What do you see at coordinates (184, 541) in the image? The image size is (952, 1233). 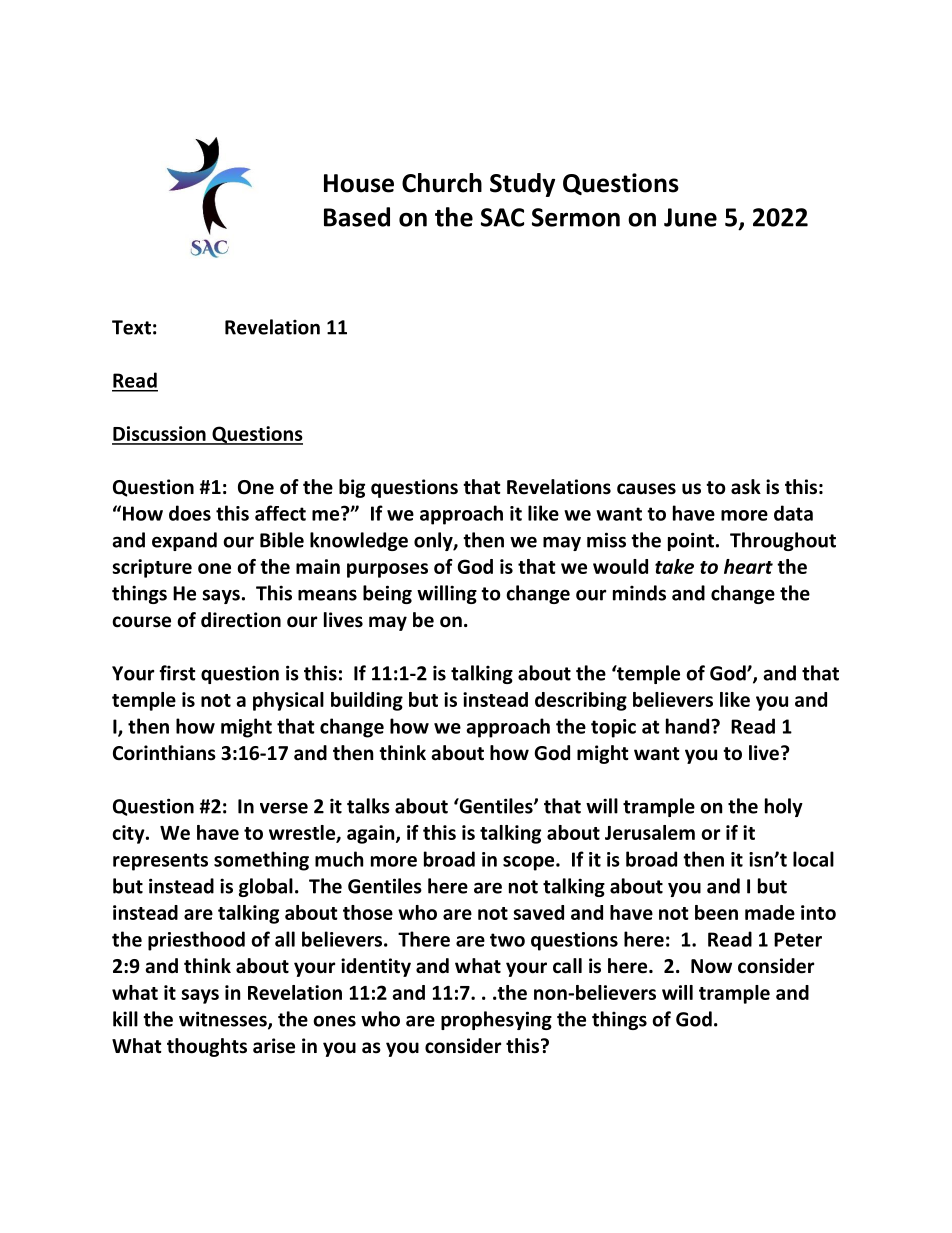 I see `expand` at bounding box center [184, 541].
